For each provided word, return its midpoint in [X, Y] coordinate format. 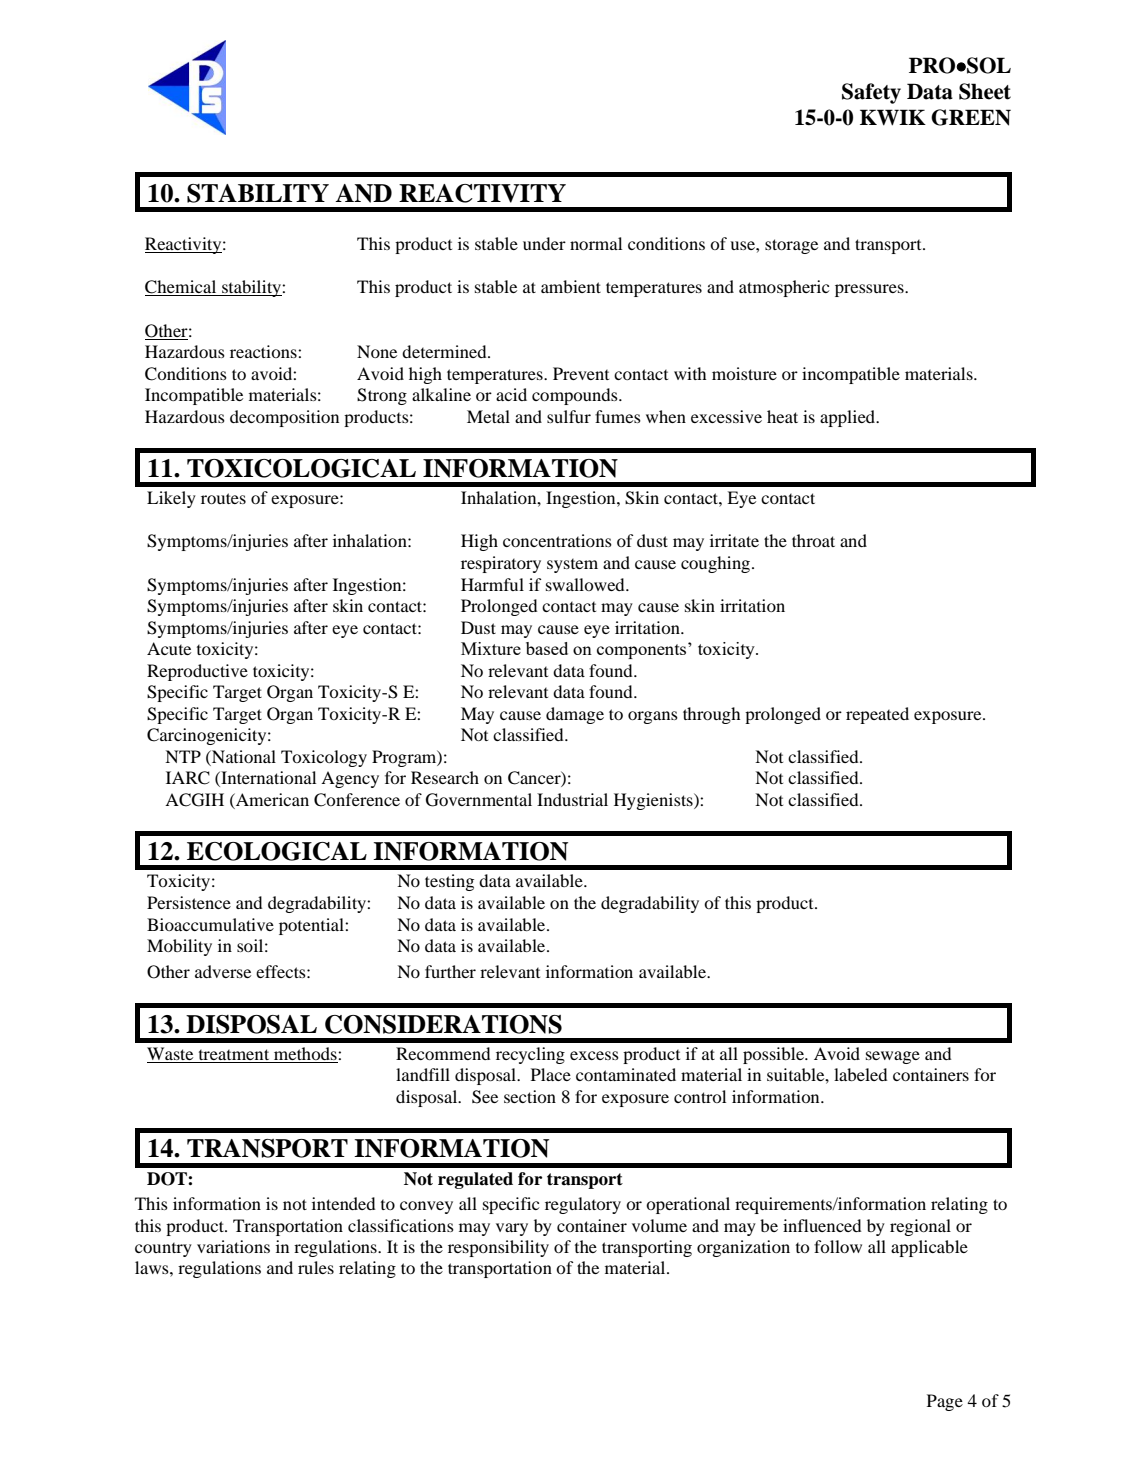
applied [849, 418]
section [530, 1096]
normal [596, 243]
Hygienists [654, 801]
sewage [893, 1057]
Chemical [182, 288]
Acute [169, 648]
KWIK [893, 117]
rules [316, 1267]
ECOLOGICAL [277, 851]
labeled [860, 1074]
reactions [264, 351]
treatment [234, 1054]
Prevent [581, 373]
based [547, 648]
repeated [877, 715]
